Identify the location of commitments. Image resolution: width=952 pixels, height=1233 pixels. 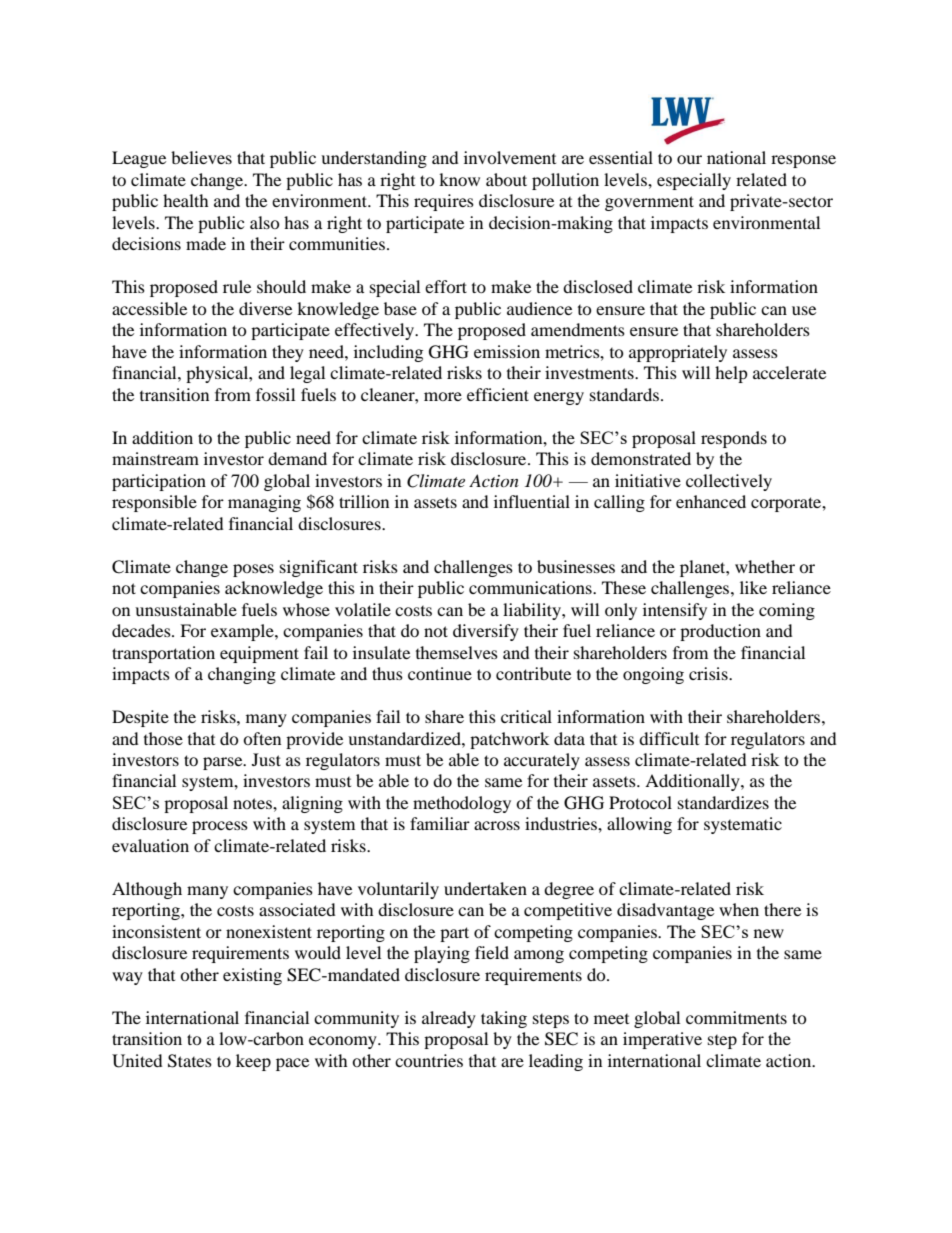
(736, 1017).
